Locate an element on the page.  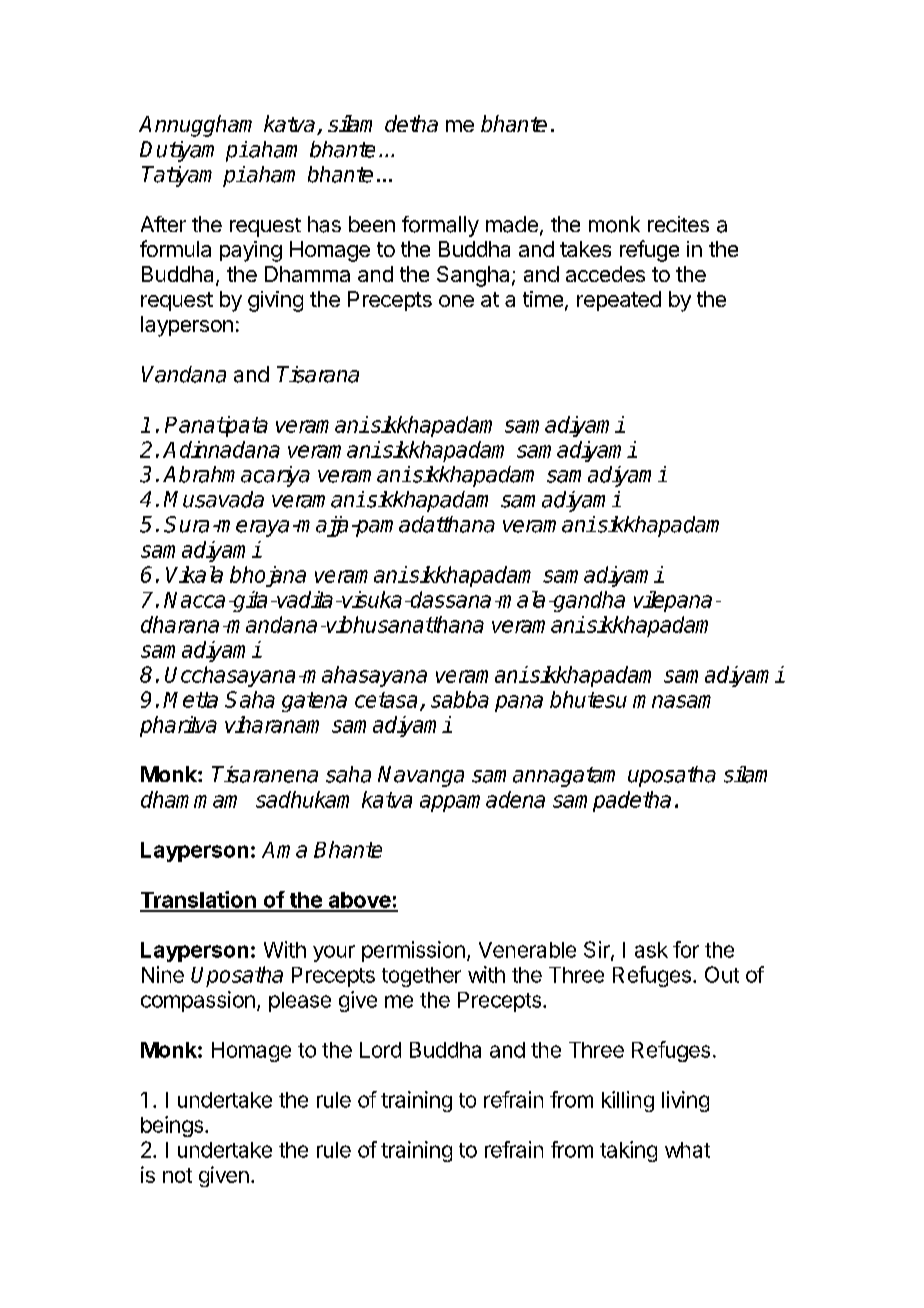
one is located at coordinates (456, 301).
